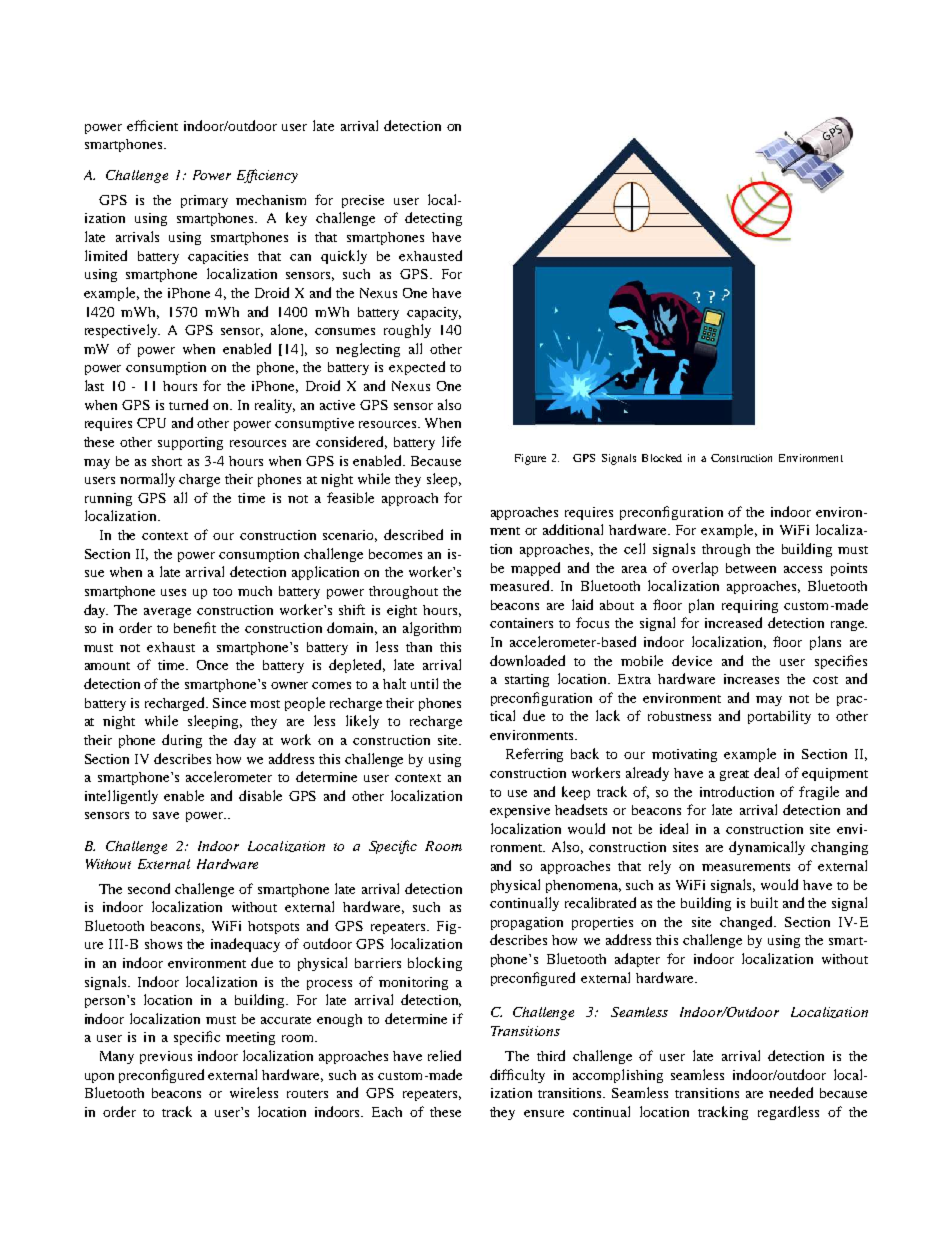 The height and width of the document is (1233, 952). Describe the element at coordinates (363, 201) in the document. I see `precise` at that location.
